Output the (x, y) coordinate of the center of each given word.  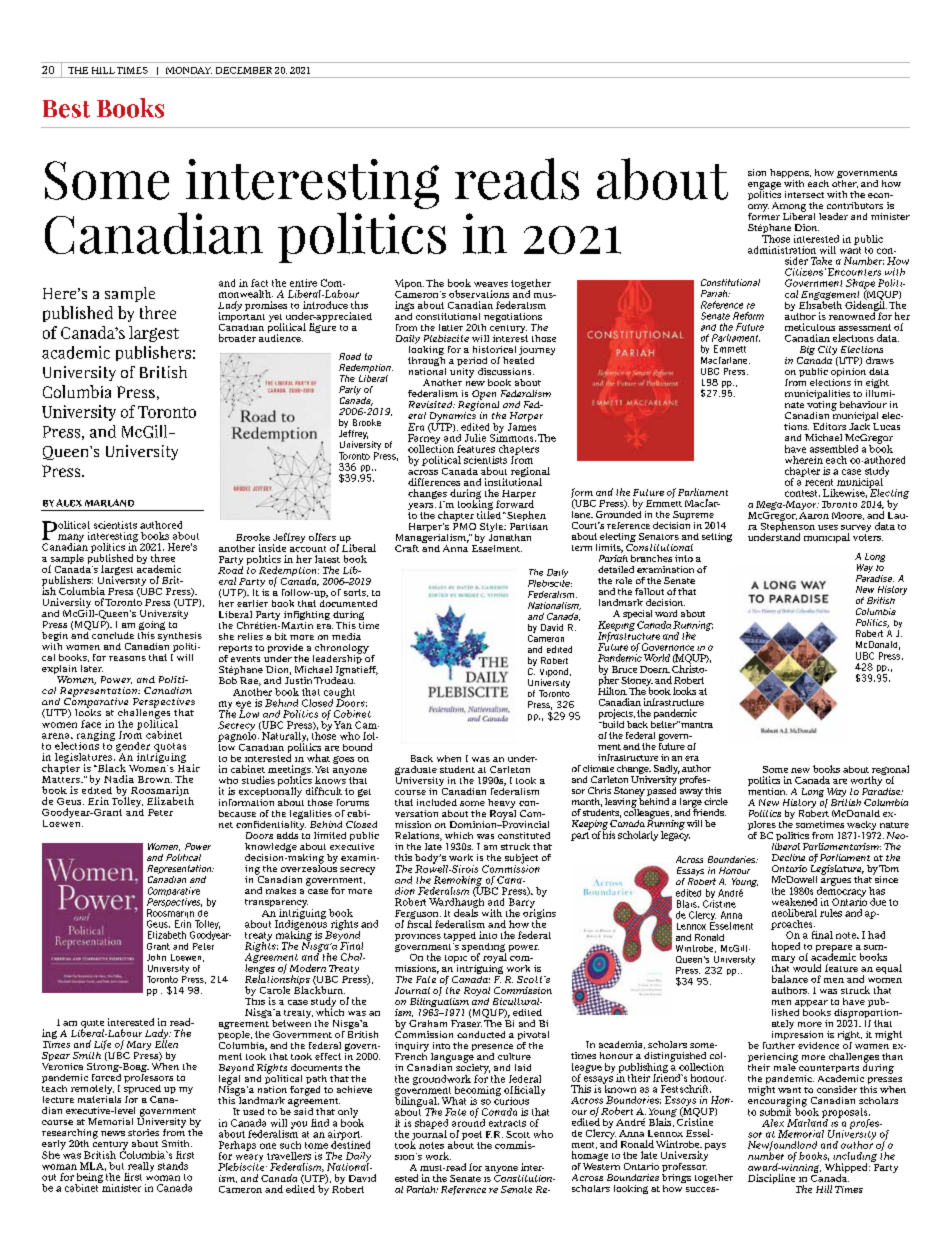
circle (716, 801)
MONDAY (189, 70)
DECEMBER (244, 70)
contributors (855, 205)
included (437, 802)
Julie (475, 438)
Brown (155, 779)
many (71, 539)
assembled (834, 449)
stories (143, 1132)
